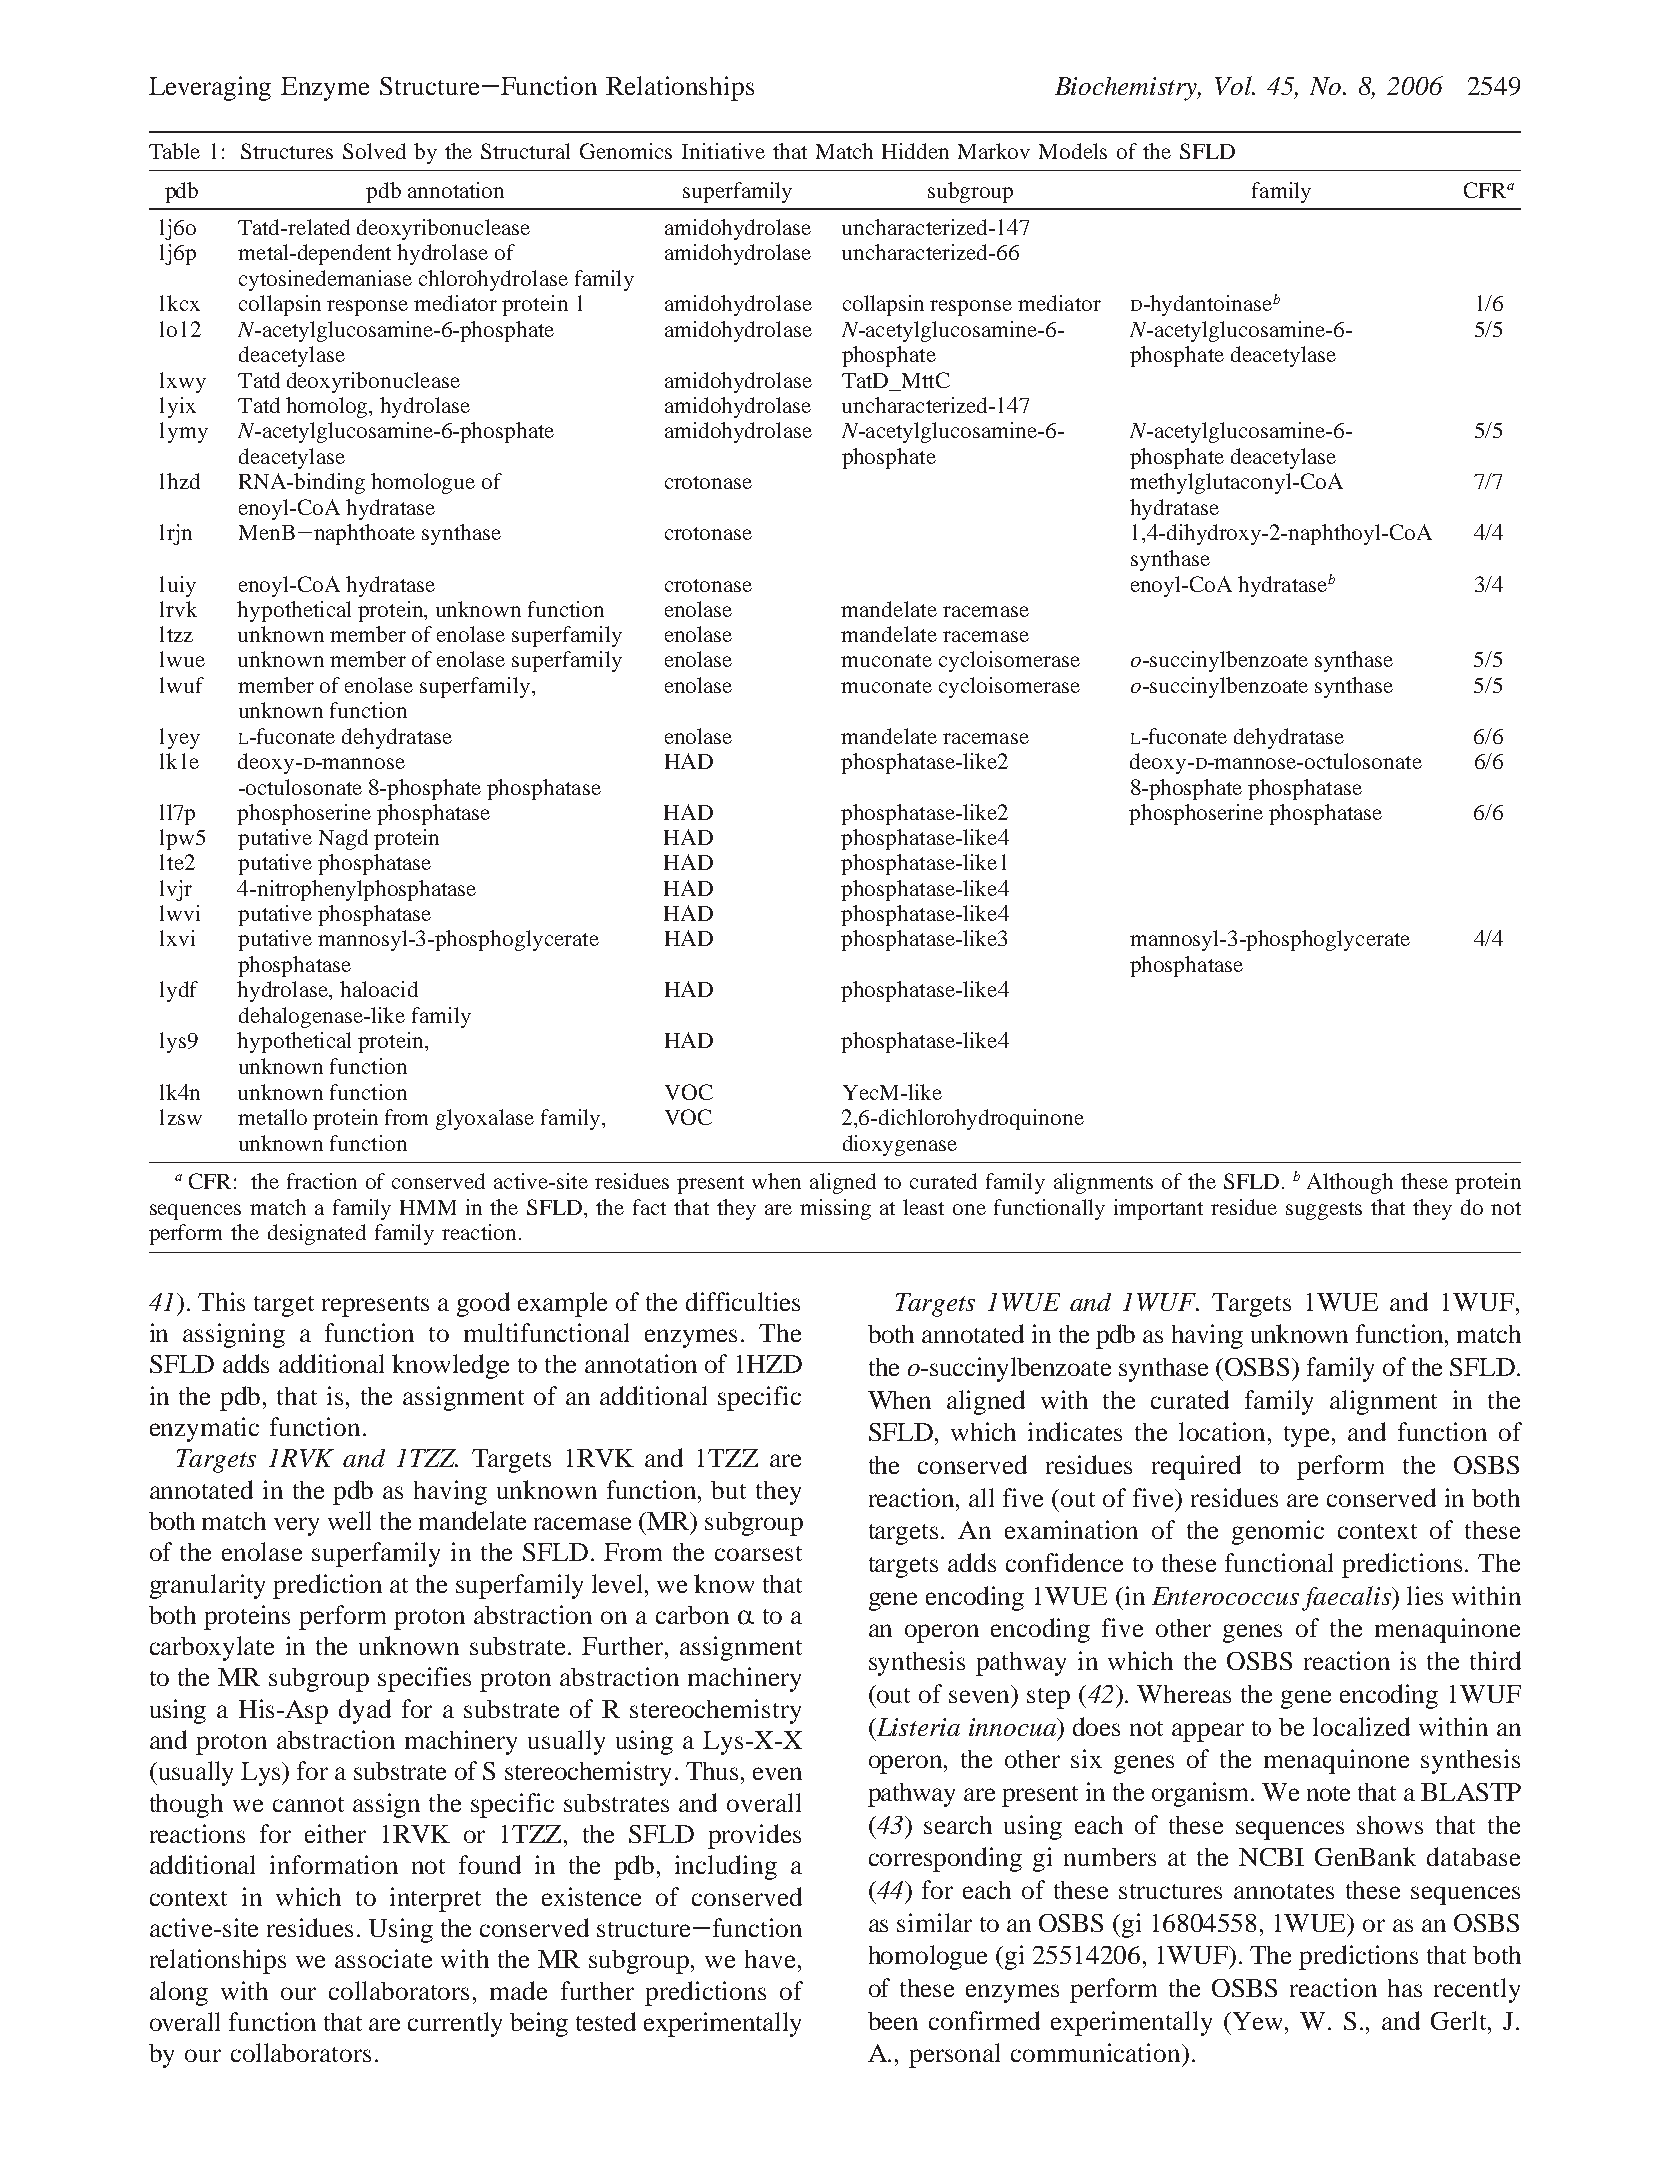  Describe the element at coordinates (374, 151) in the screenshot. I see `Solved` at that location.
